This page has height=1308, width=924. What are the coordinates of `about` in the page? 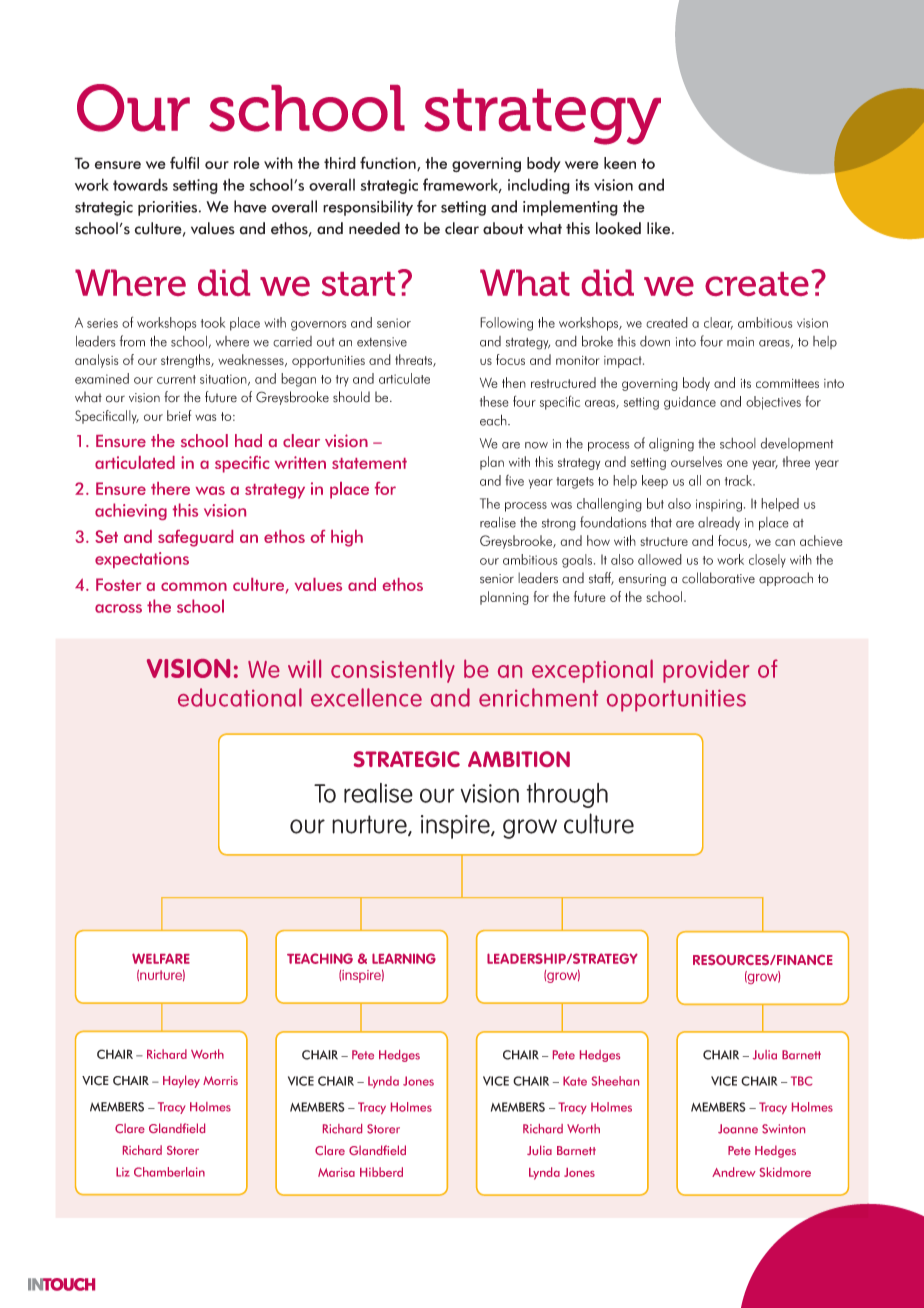 It's located at (503, 228).
